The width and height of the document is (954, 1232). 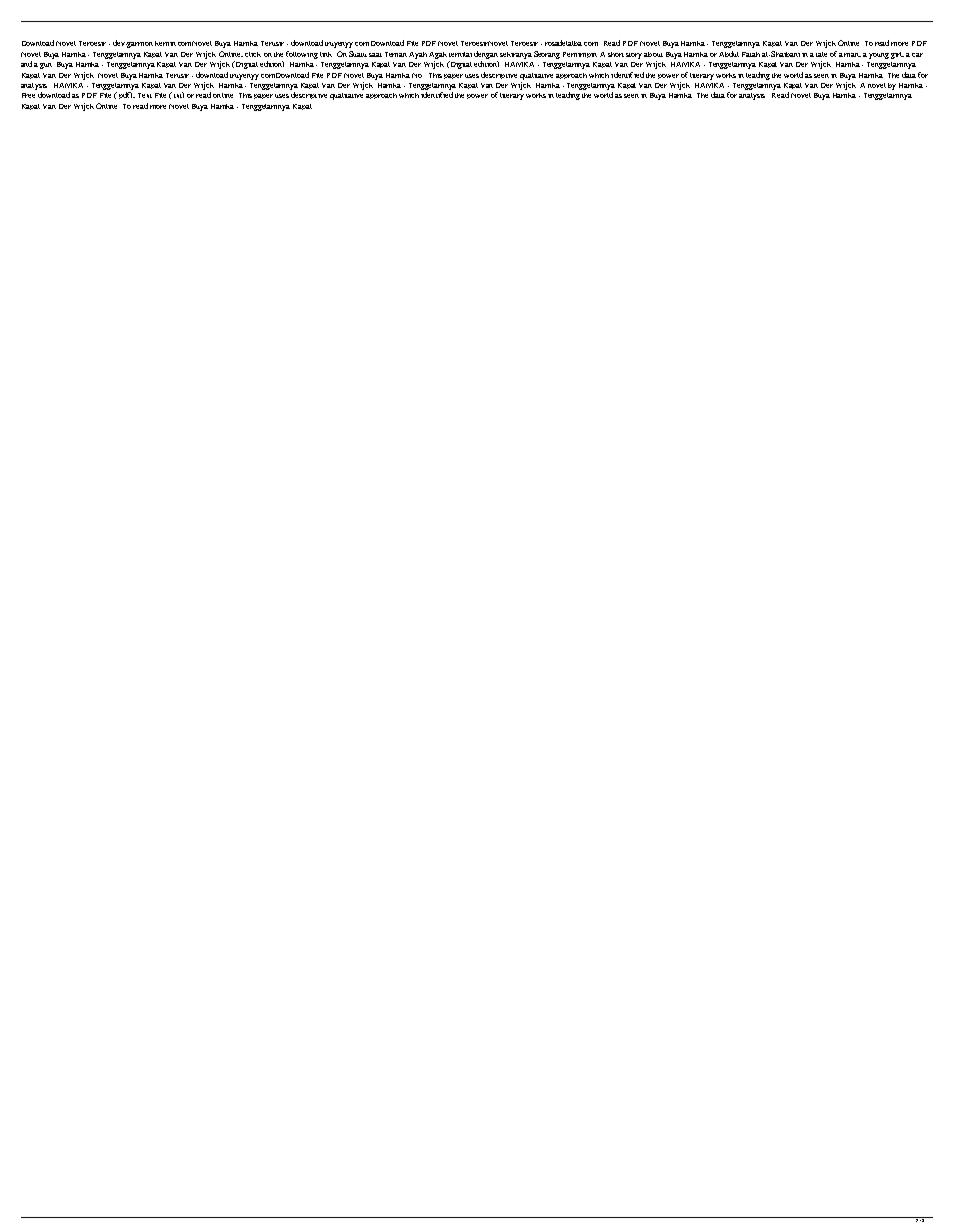 What do you see at coordinates (418, 55) in the document?
I see `Ayah` at bounding box center [418, 55].
